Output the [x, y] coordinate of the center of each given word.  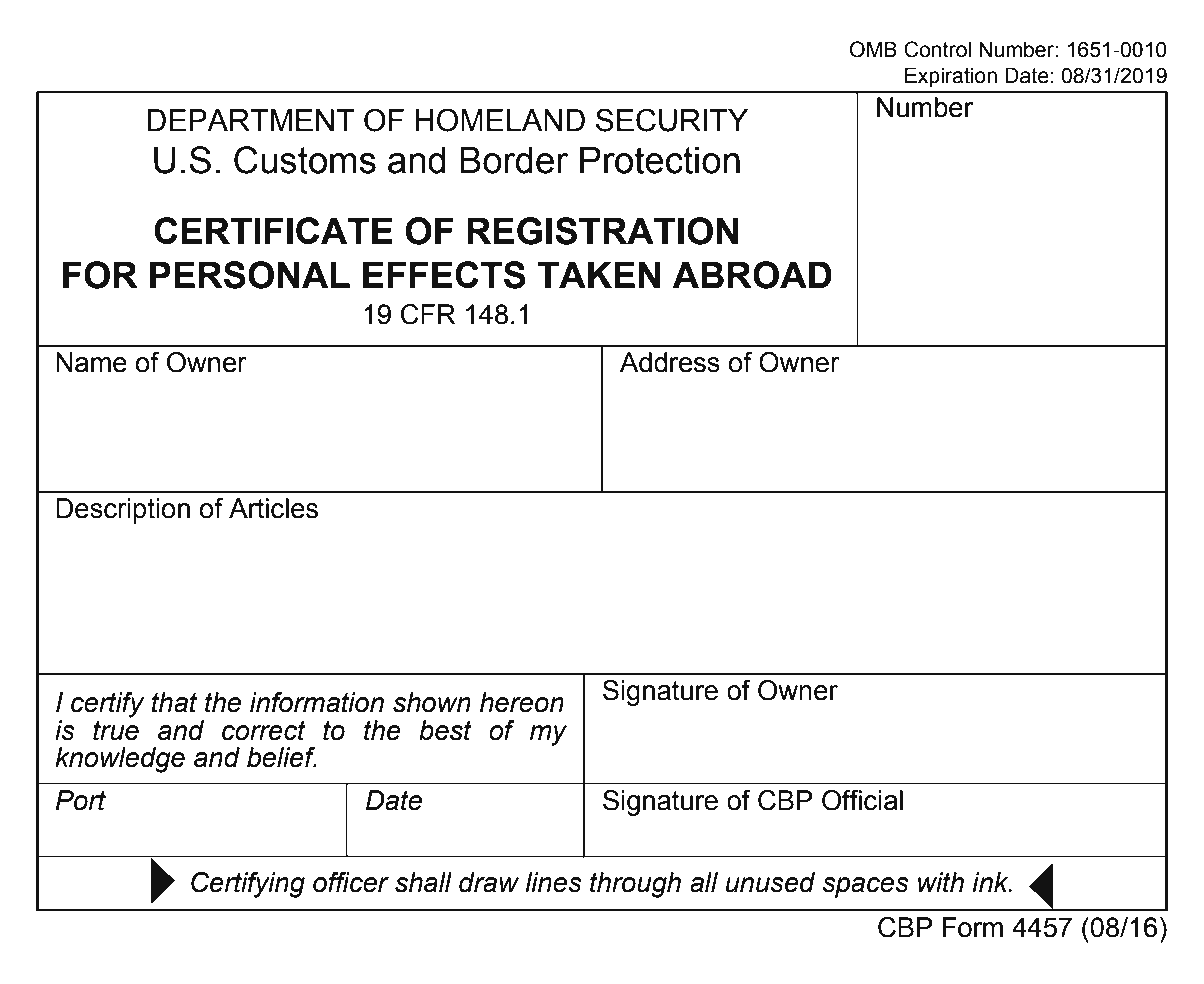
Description [123, 511]
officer [351, 882]
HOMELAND [500, 120]
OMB [873, 49]
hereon [522, 702]
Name [91, 362]
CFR [428, 314]
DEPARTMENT [250, 120]
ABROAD [752, 275]
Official [862, 800]
